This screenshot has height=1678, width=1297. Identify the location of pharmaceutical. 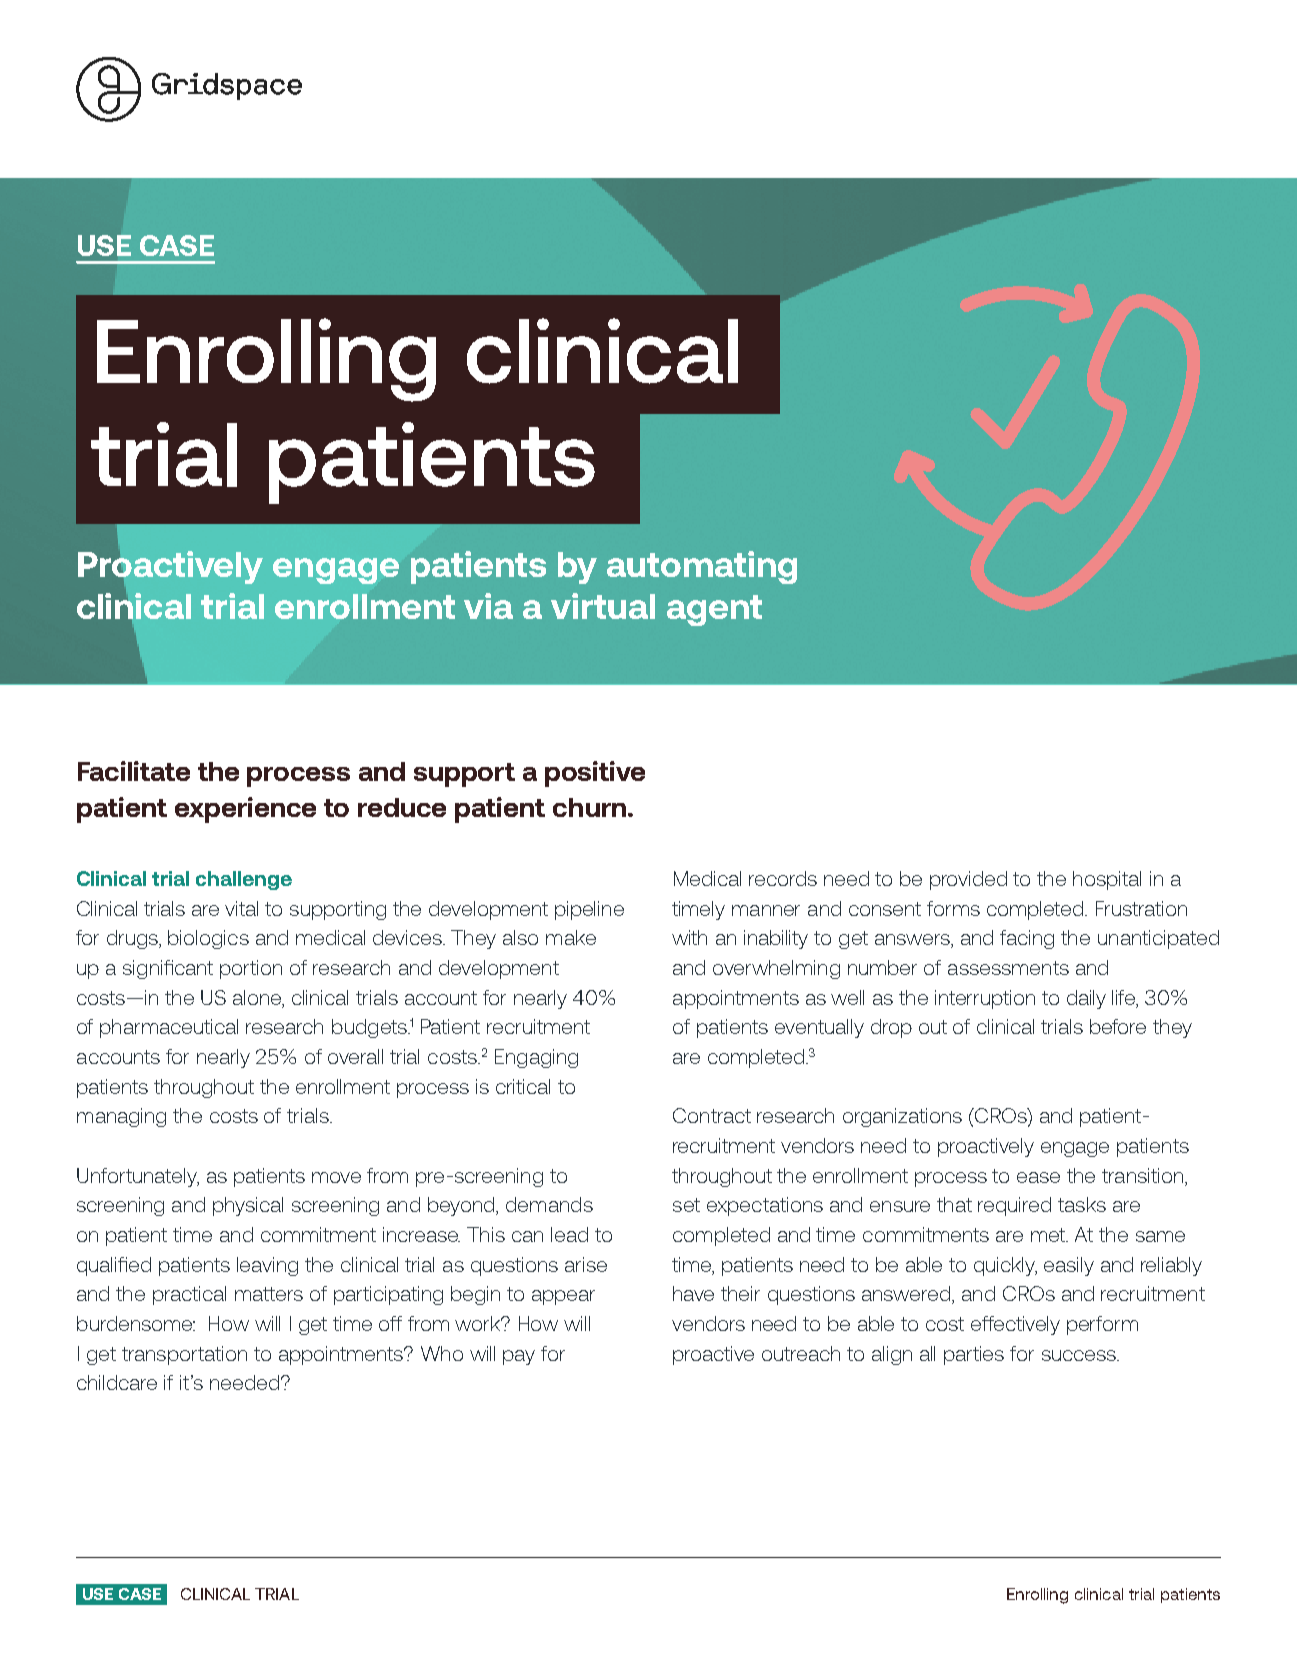
(169, 1028).
